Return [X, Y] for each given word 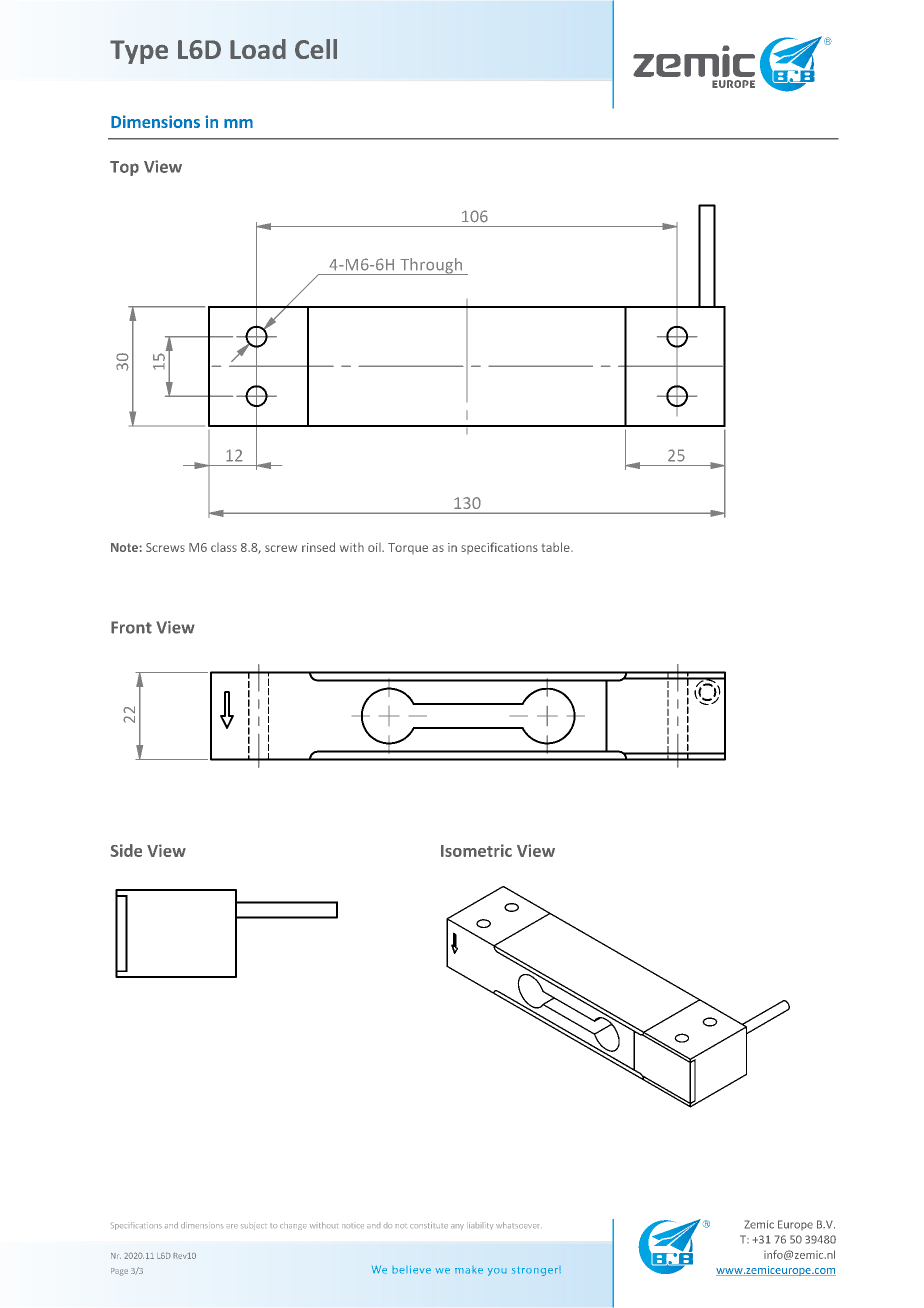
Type [139, 52]
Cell [316, 49]
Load [258, 49]
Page [119, 1272]
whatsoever [517, 1225]
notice [353, 1226]
